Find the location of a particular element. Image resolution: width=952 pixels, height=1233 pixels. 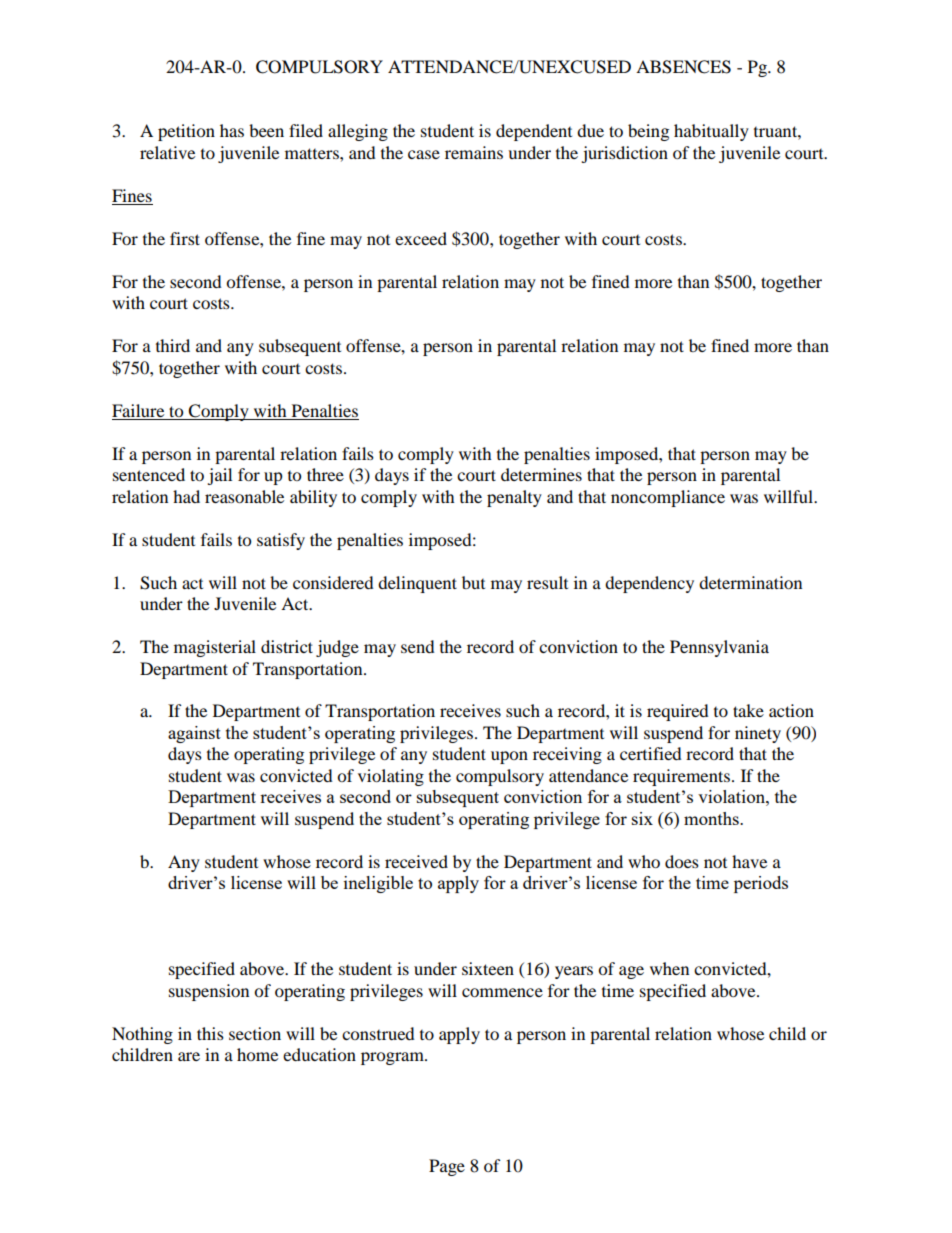

when is located at coordinates (669, 968).
